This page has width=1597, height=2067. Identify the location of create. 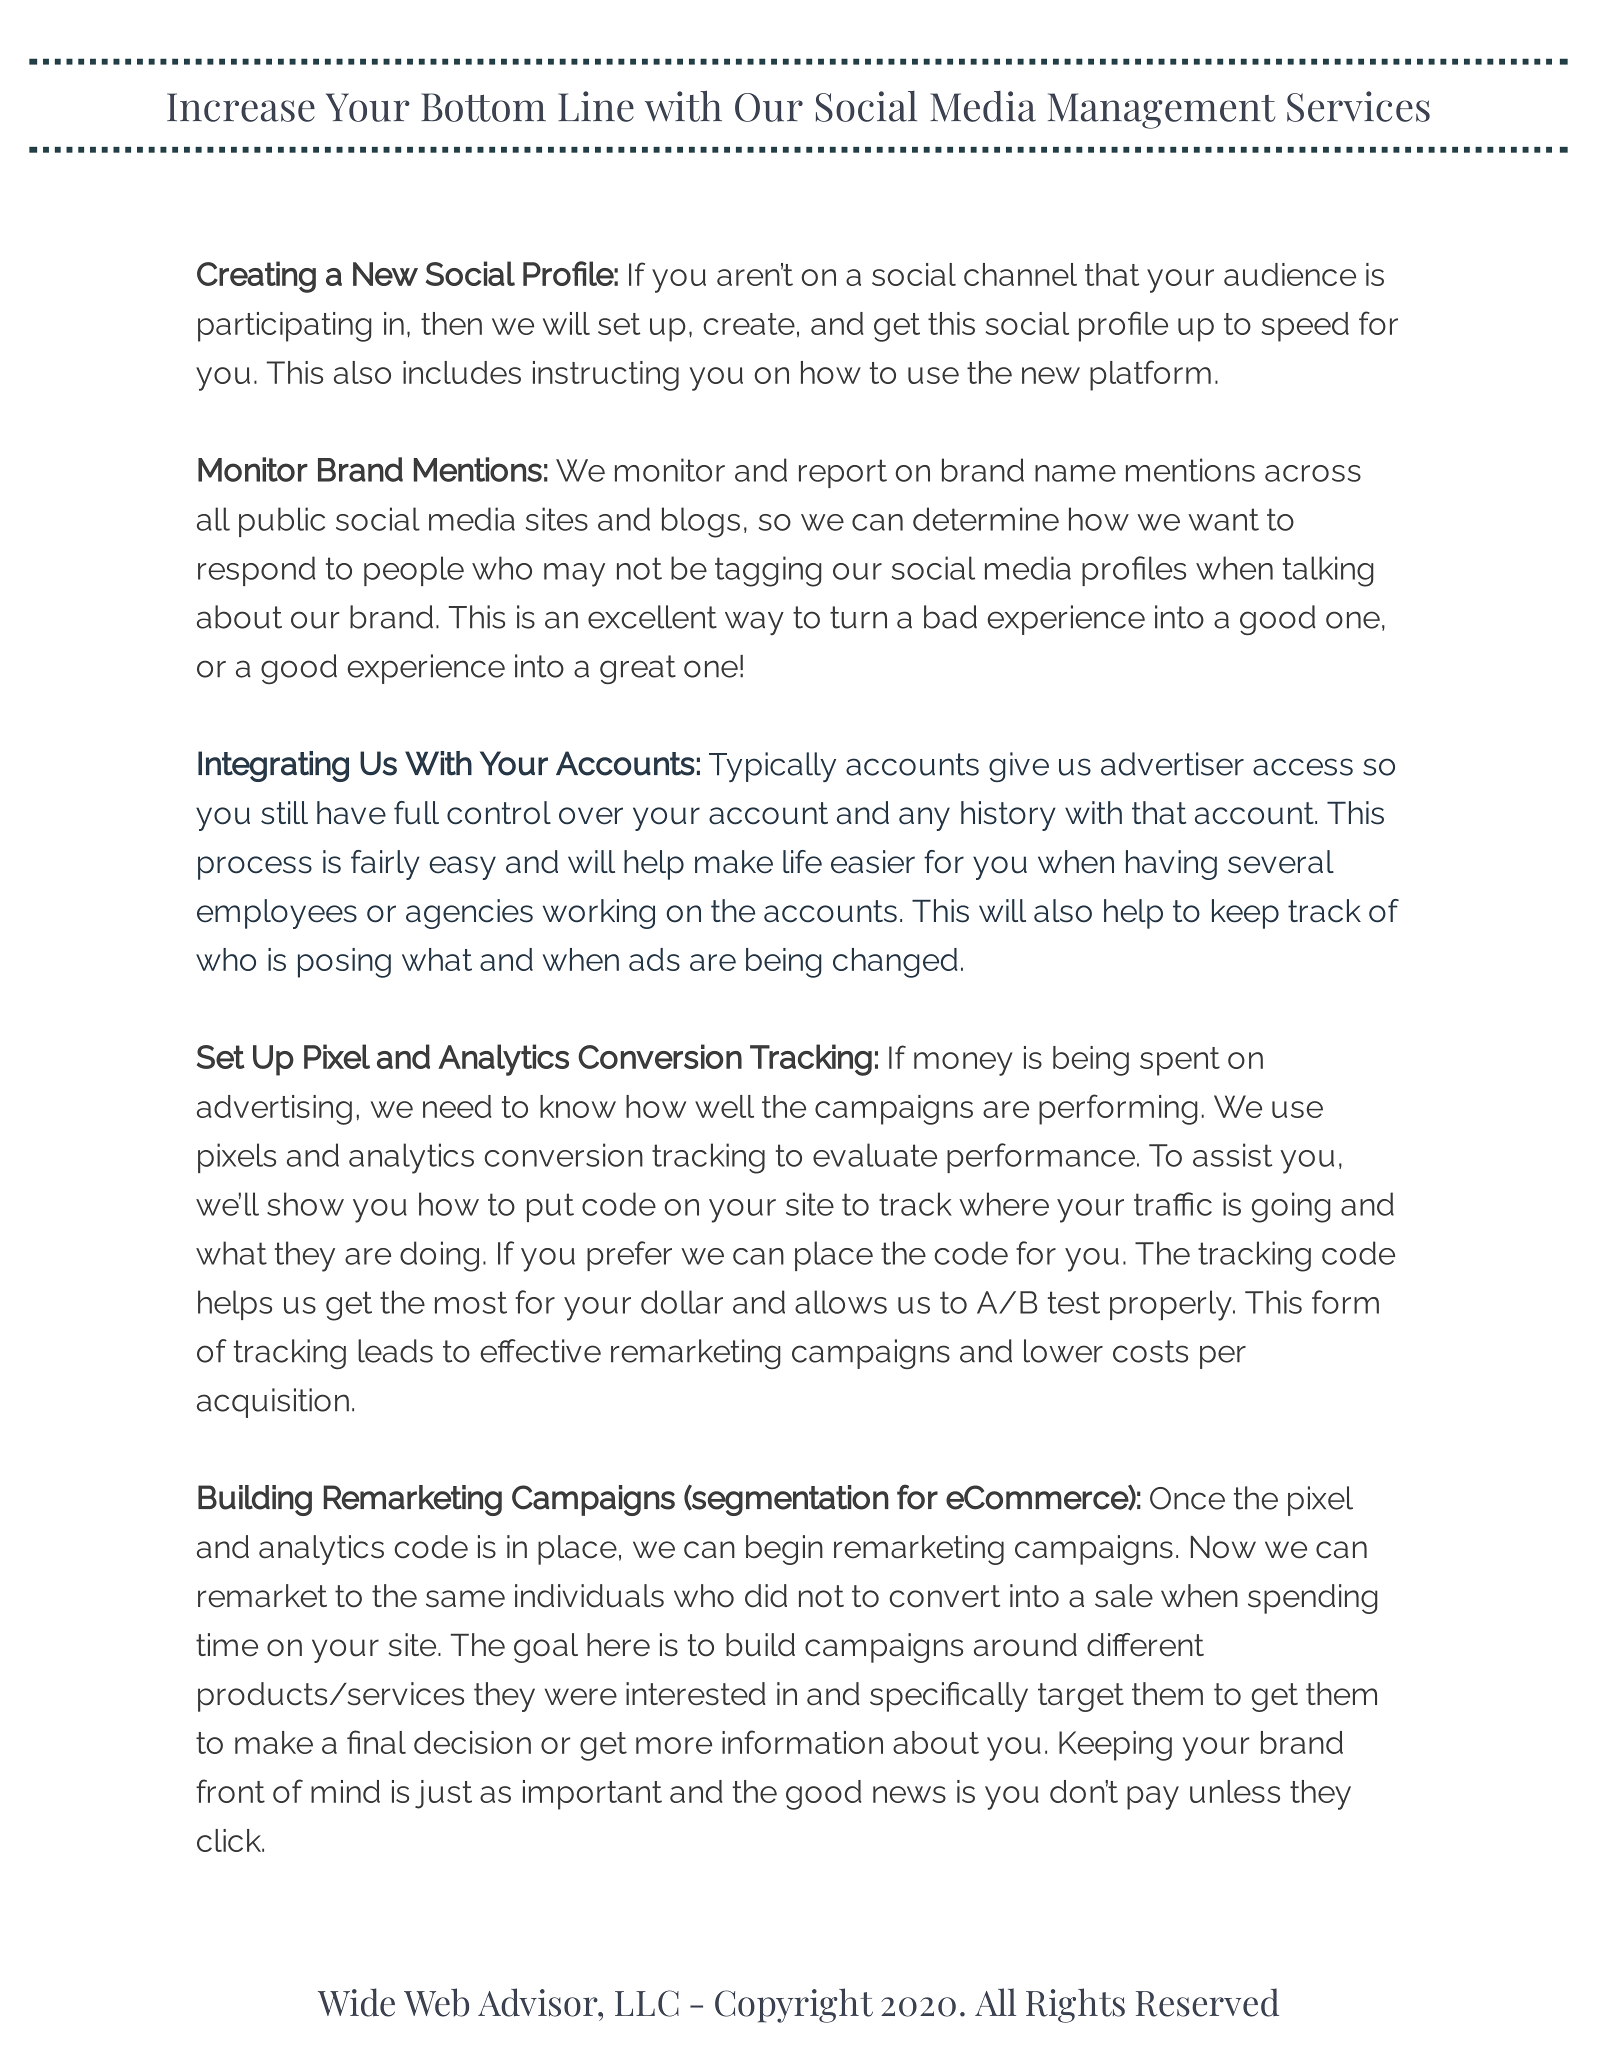
(749, 324).
